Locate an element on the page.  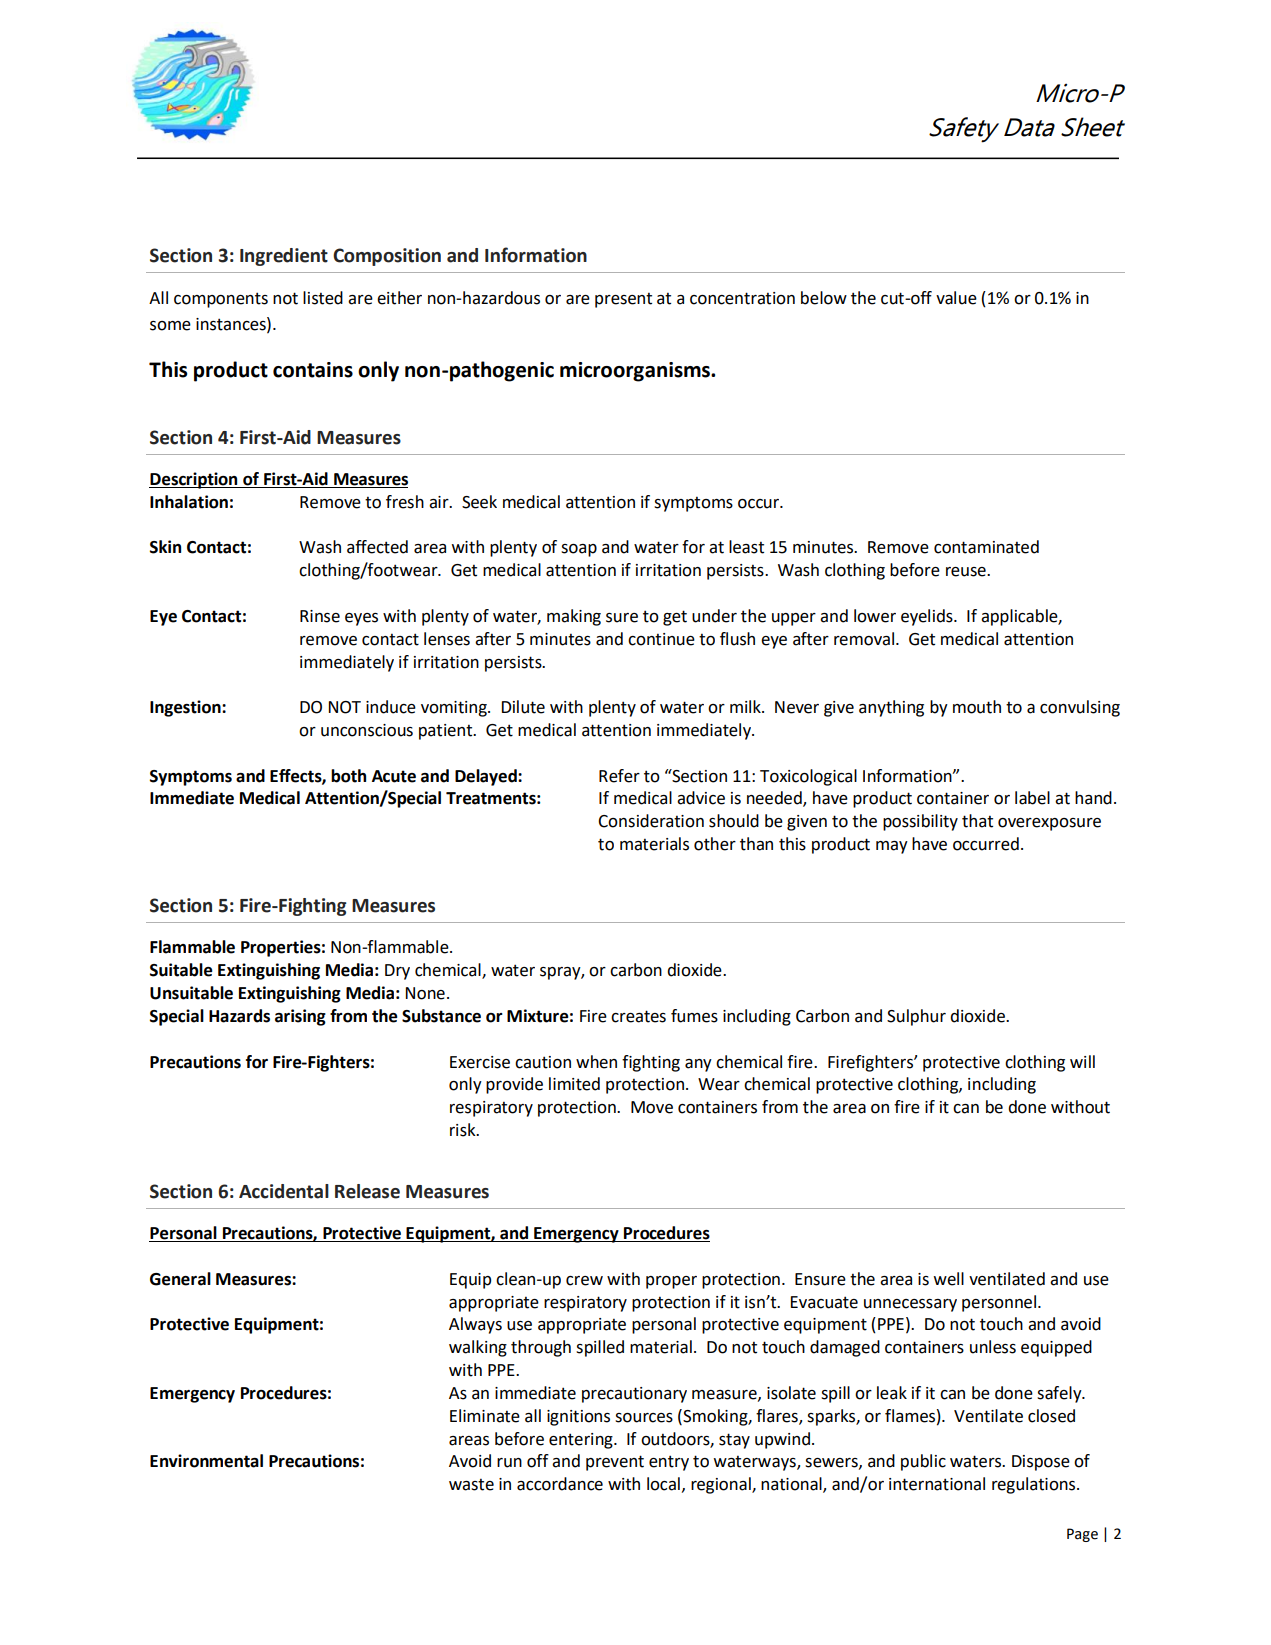
reuse is located at coordinates (967, 572).
